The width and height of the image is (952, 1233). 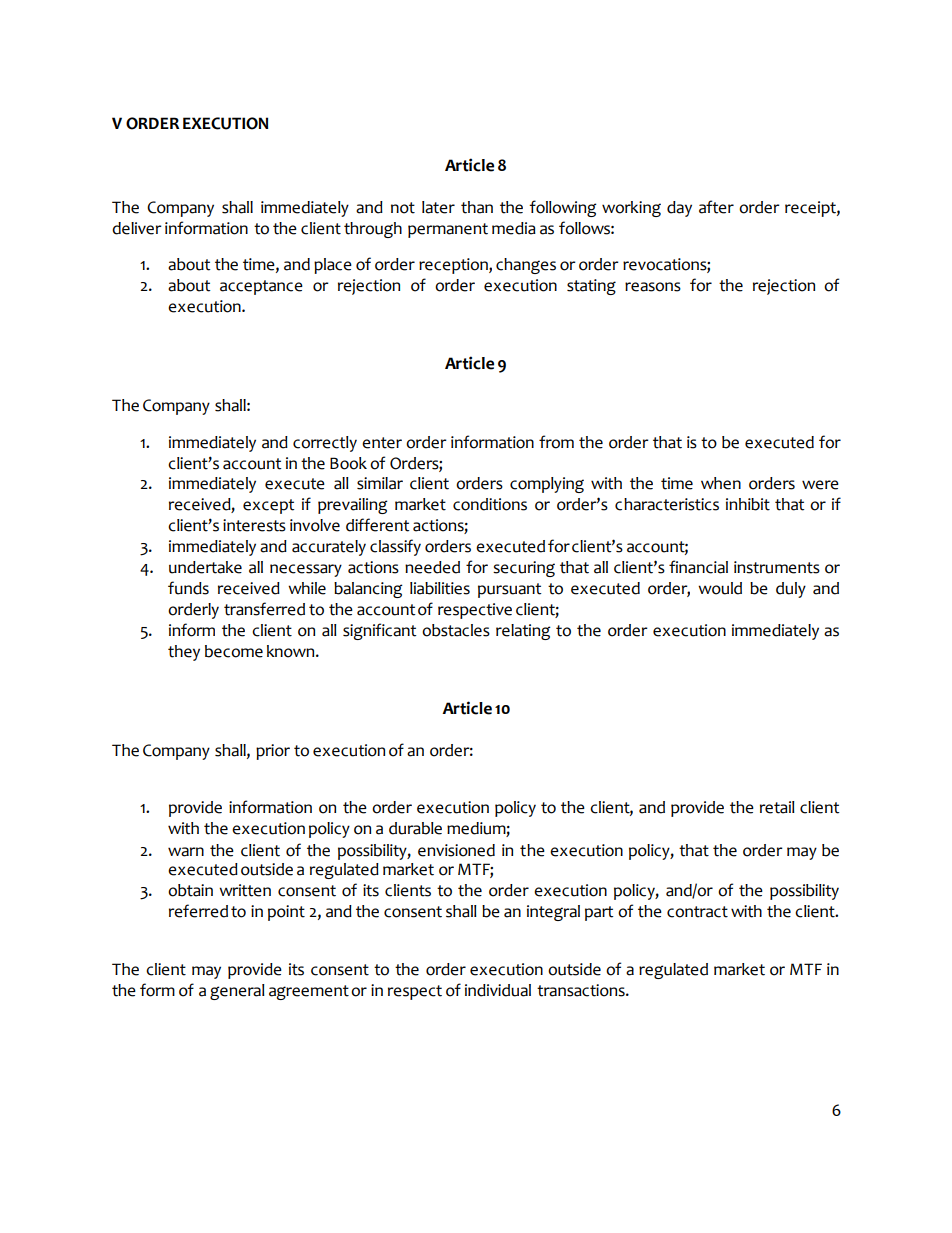 I want to click on individual, so click(x=498, y=990).
